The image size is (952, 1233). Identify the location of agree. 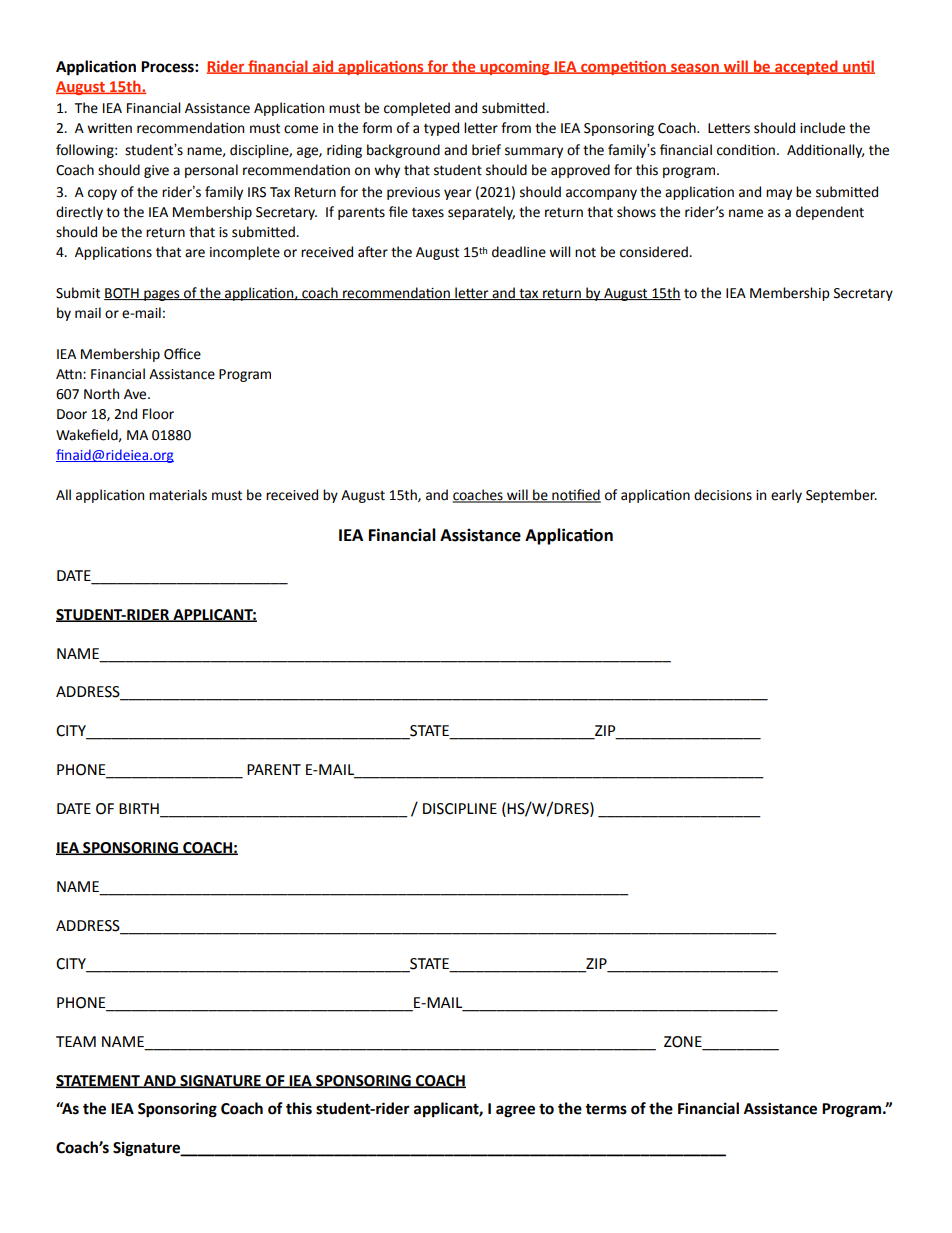
(515, 1111).
